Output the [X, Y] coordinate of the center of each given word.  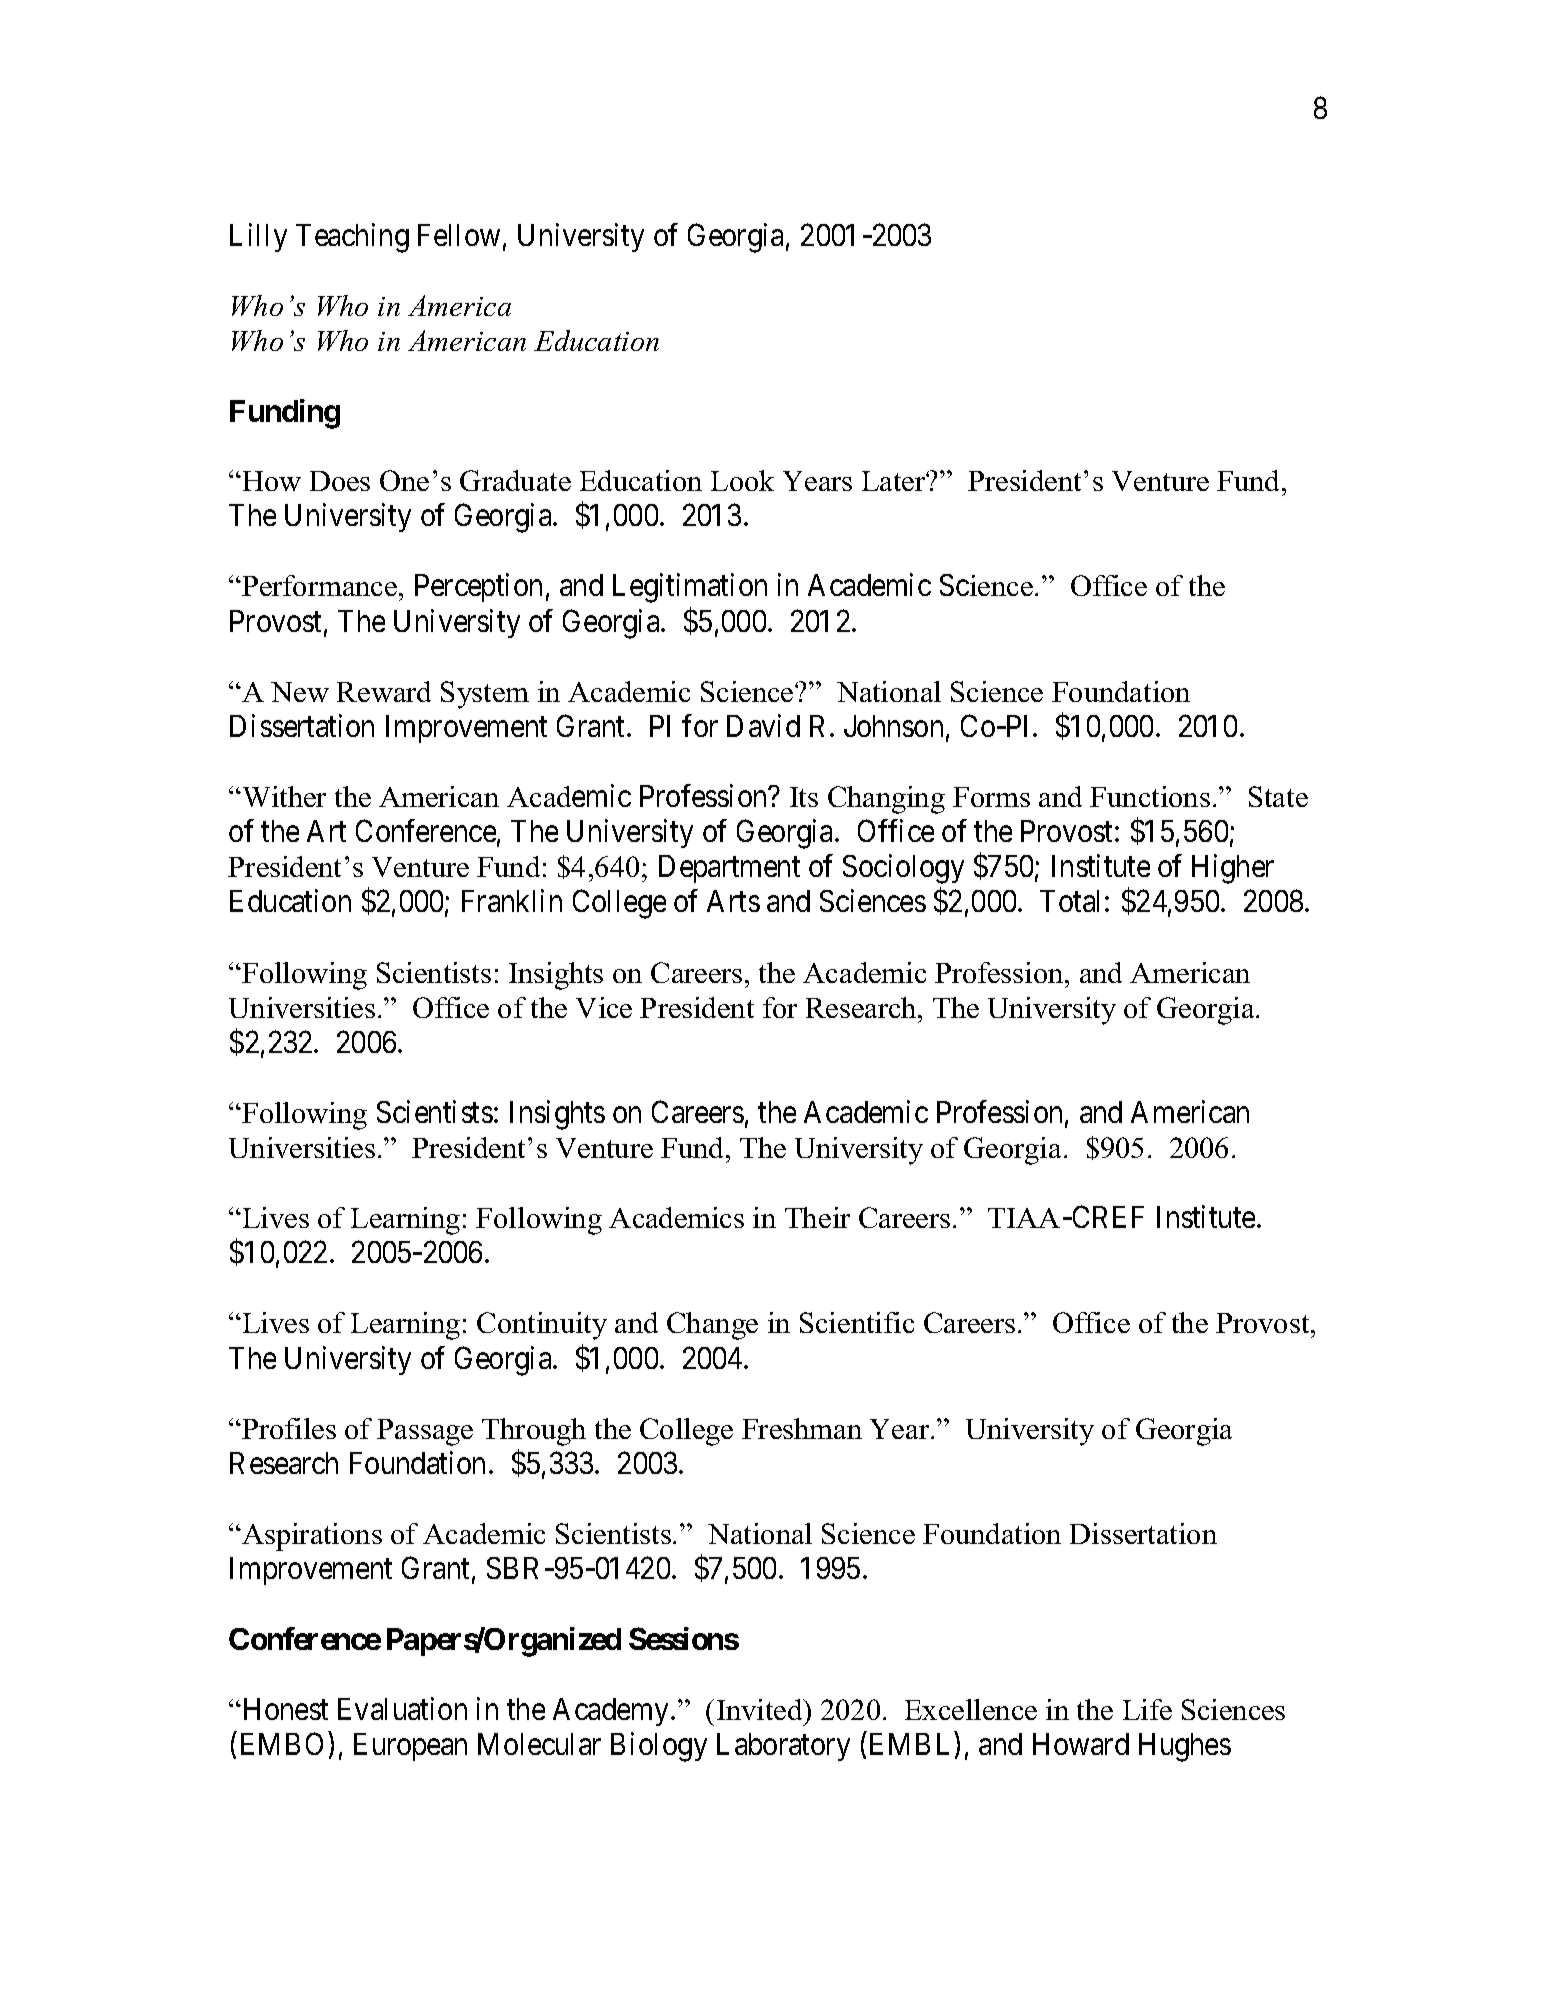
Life [1147, 1709]
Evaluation [402, 1708]
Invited [761, 1709]
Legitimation [690, 588]
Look [742, 480]
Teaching [352, 238]
